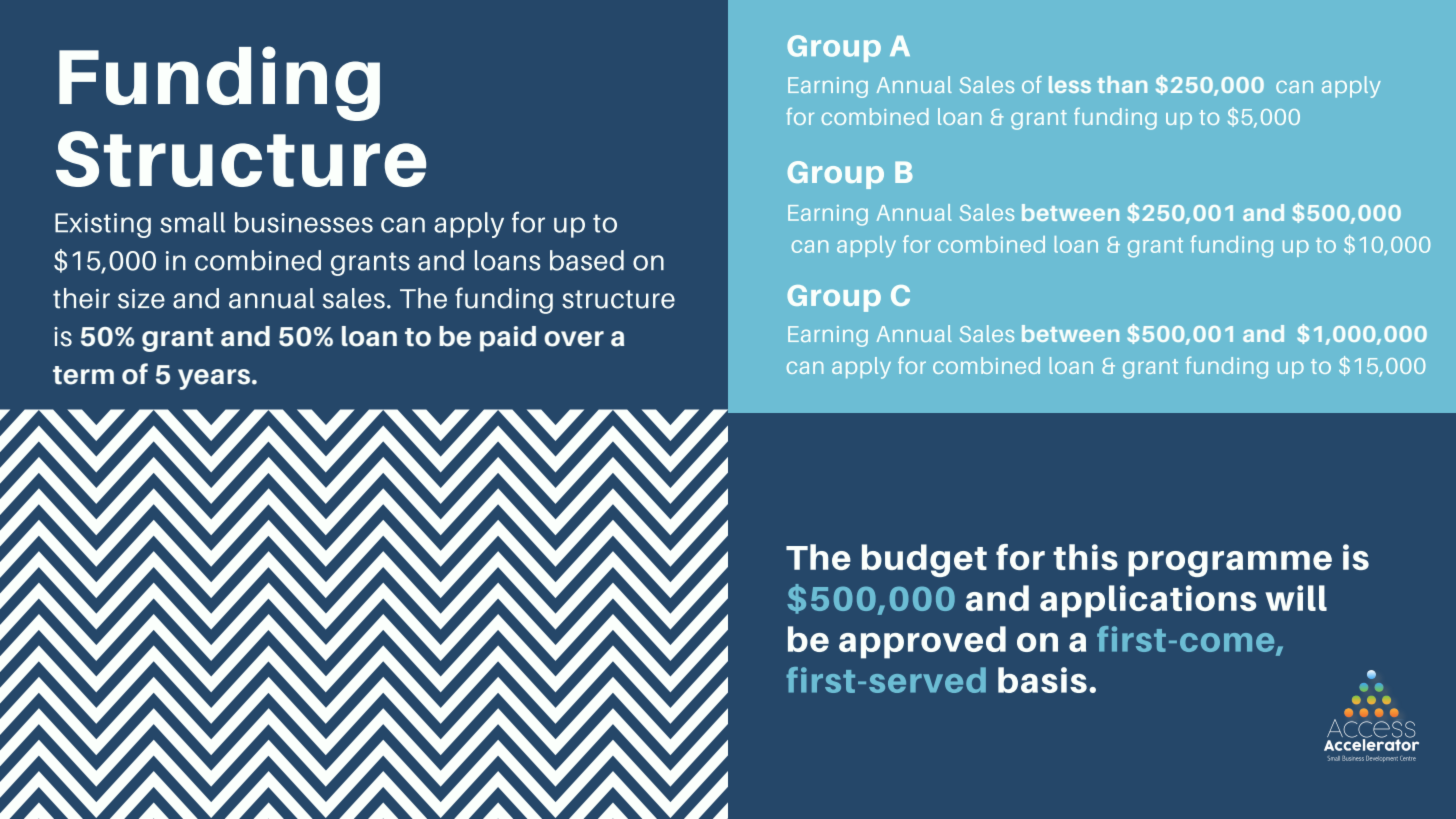 This screenshot has height=819, width=1456. What do you see at coordinates (83, 375) in the screenshot?
I see `term` at bounding box center [83, 375].
